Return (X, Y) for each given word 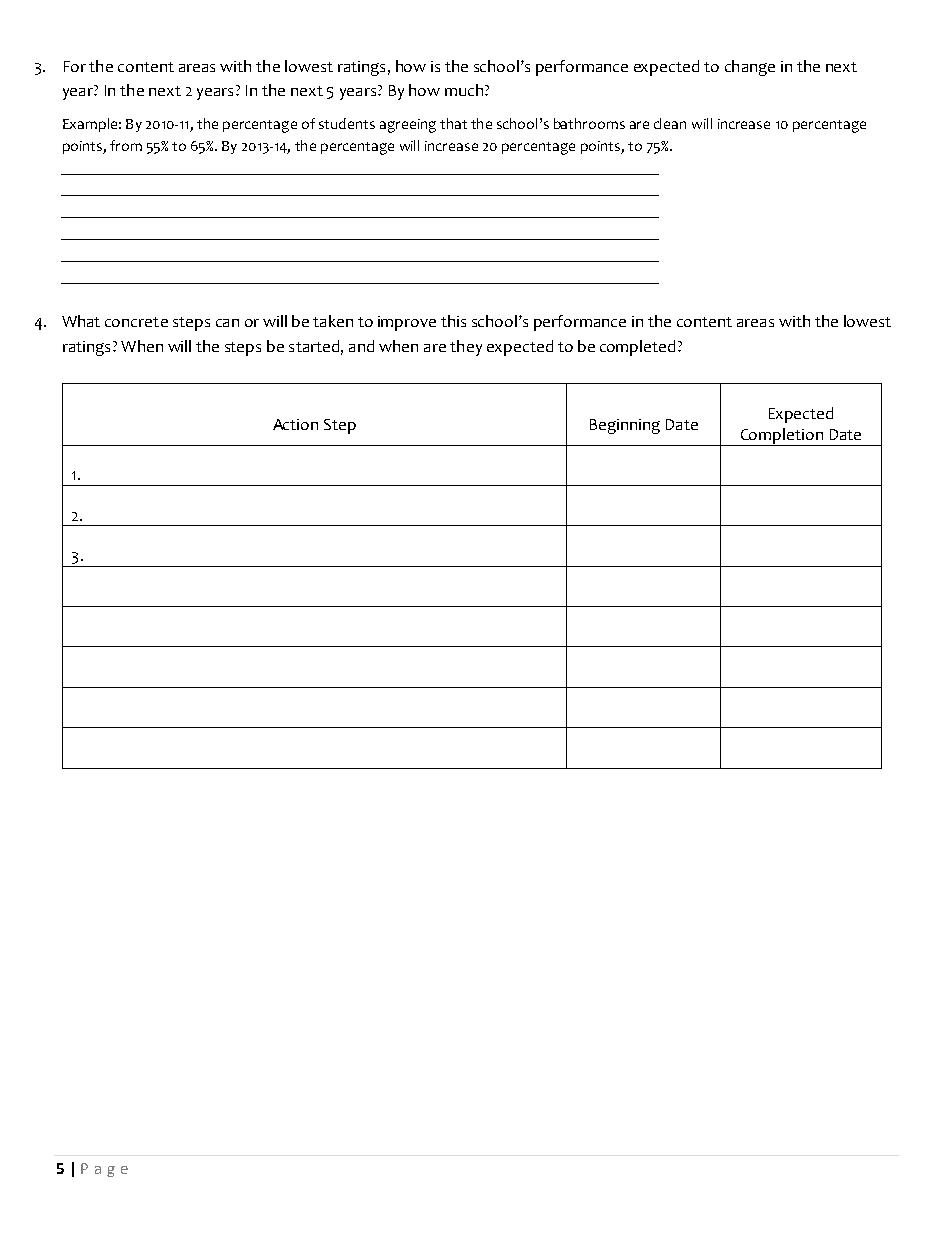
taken (333, 321)
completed (637, 348)
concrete (136, 322)
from (126, 145)
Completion (781, 437)
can (227, 323)
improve (407, 323)
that (453, 123)
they (466, 348)
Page (104, 1170)
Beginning (625, 426)
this (453, 321)
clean (670, 123)
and (361, 346)
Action (295, 424)
